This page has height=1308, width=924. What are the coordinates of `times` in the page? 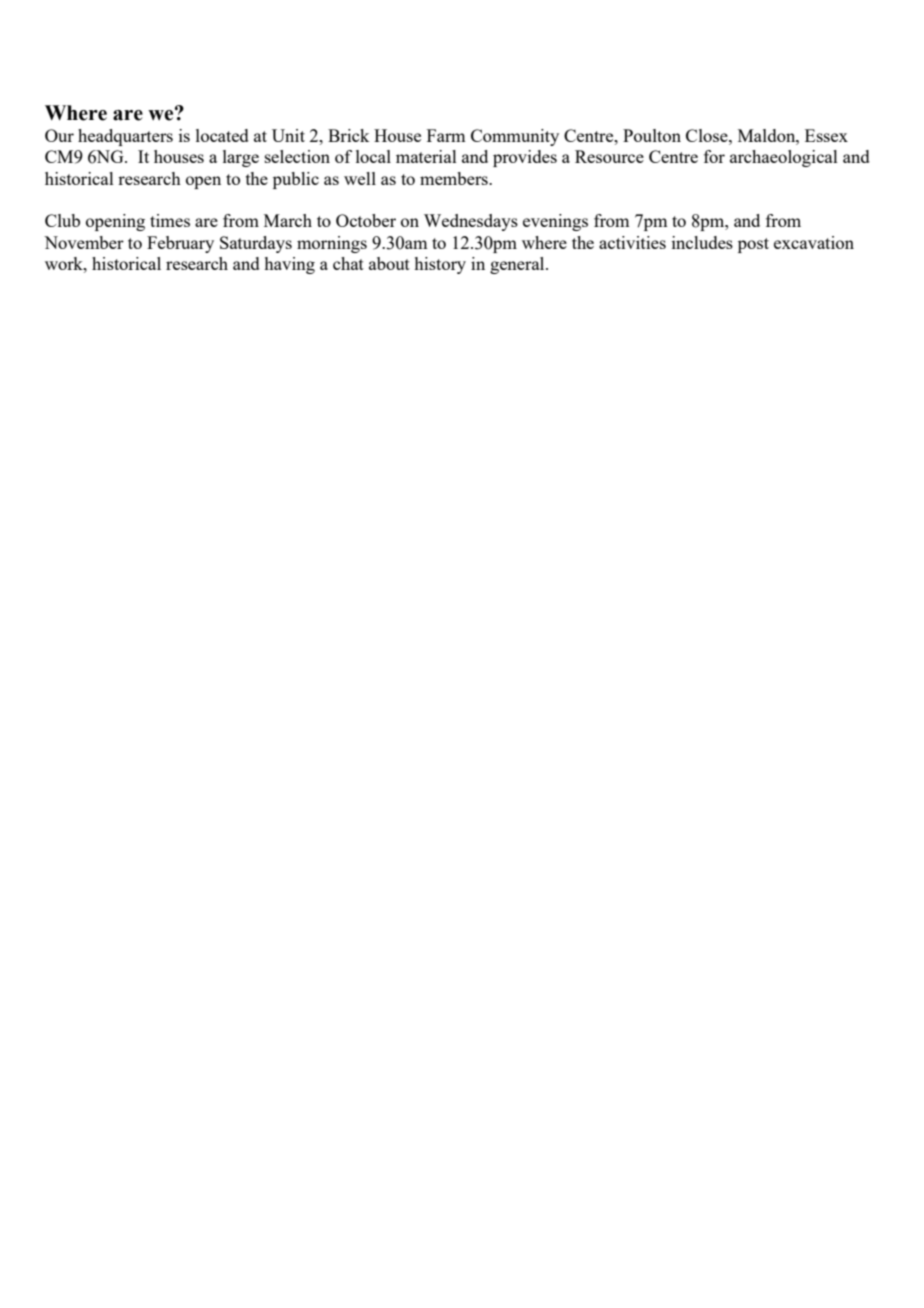 It's located at (170, 220).
